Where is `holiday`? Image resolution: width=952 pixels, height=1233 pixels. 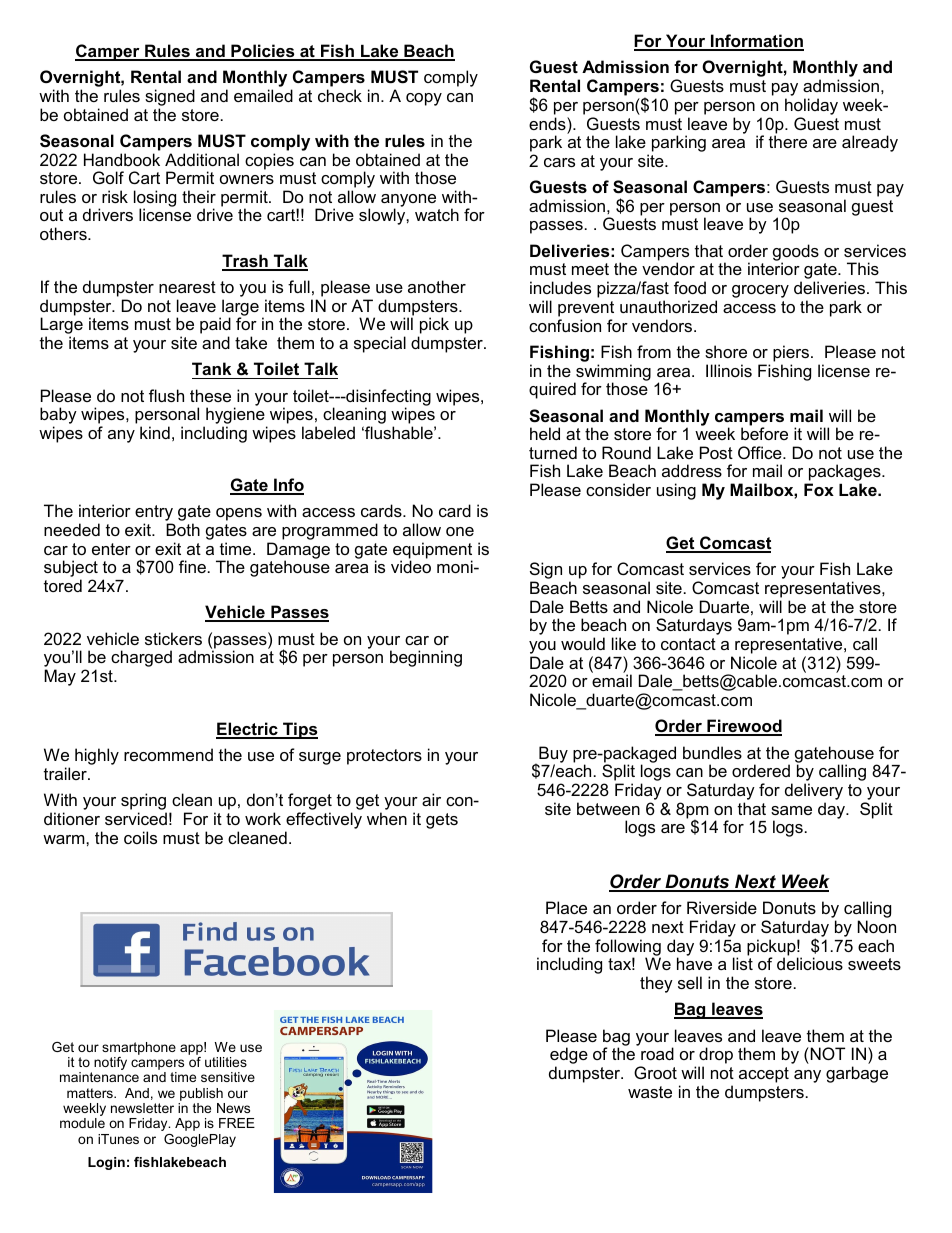 holiday is located at coordinates (811, 106).
